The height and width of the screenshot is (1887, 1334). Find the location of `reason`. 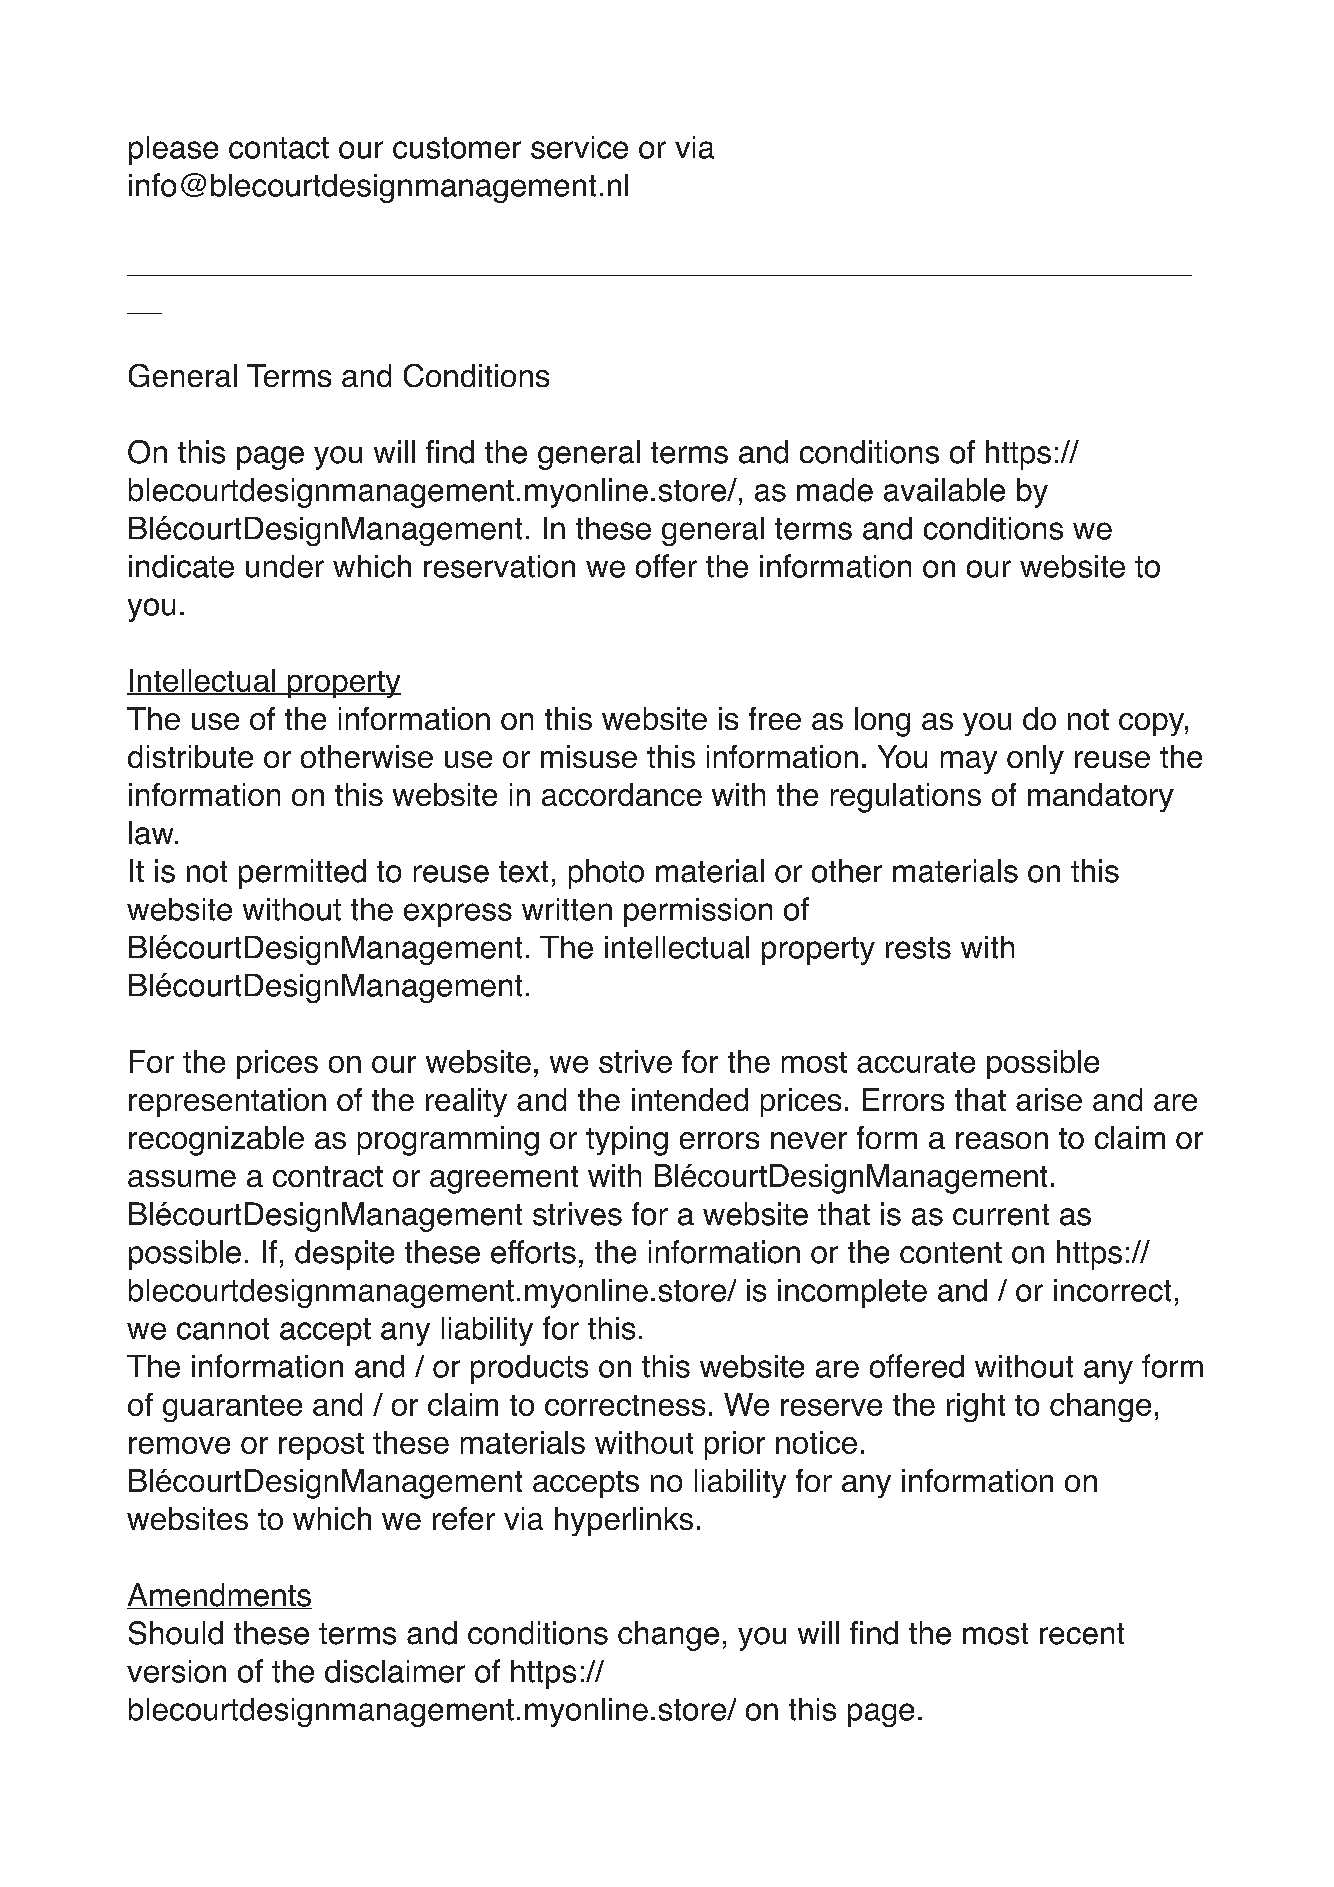

reason is located at coordinates (1002, 1140).
